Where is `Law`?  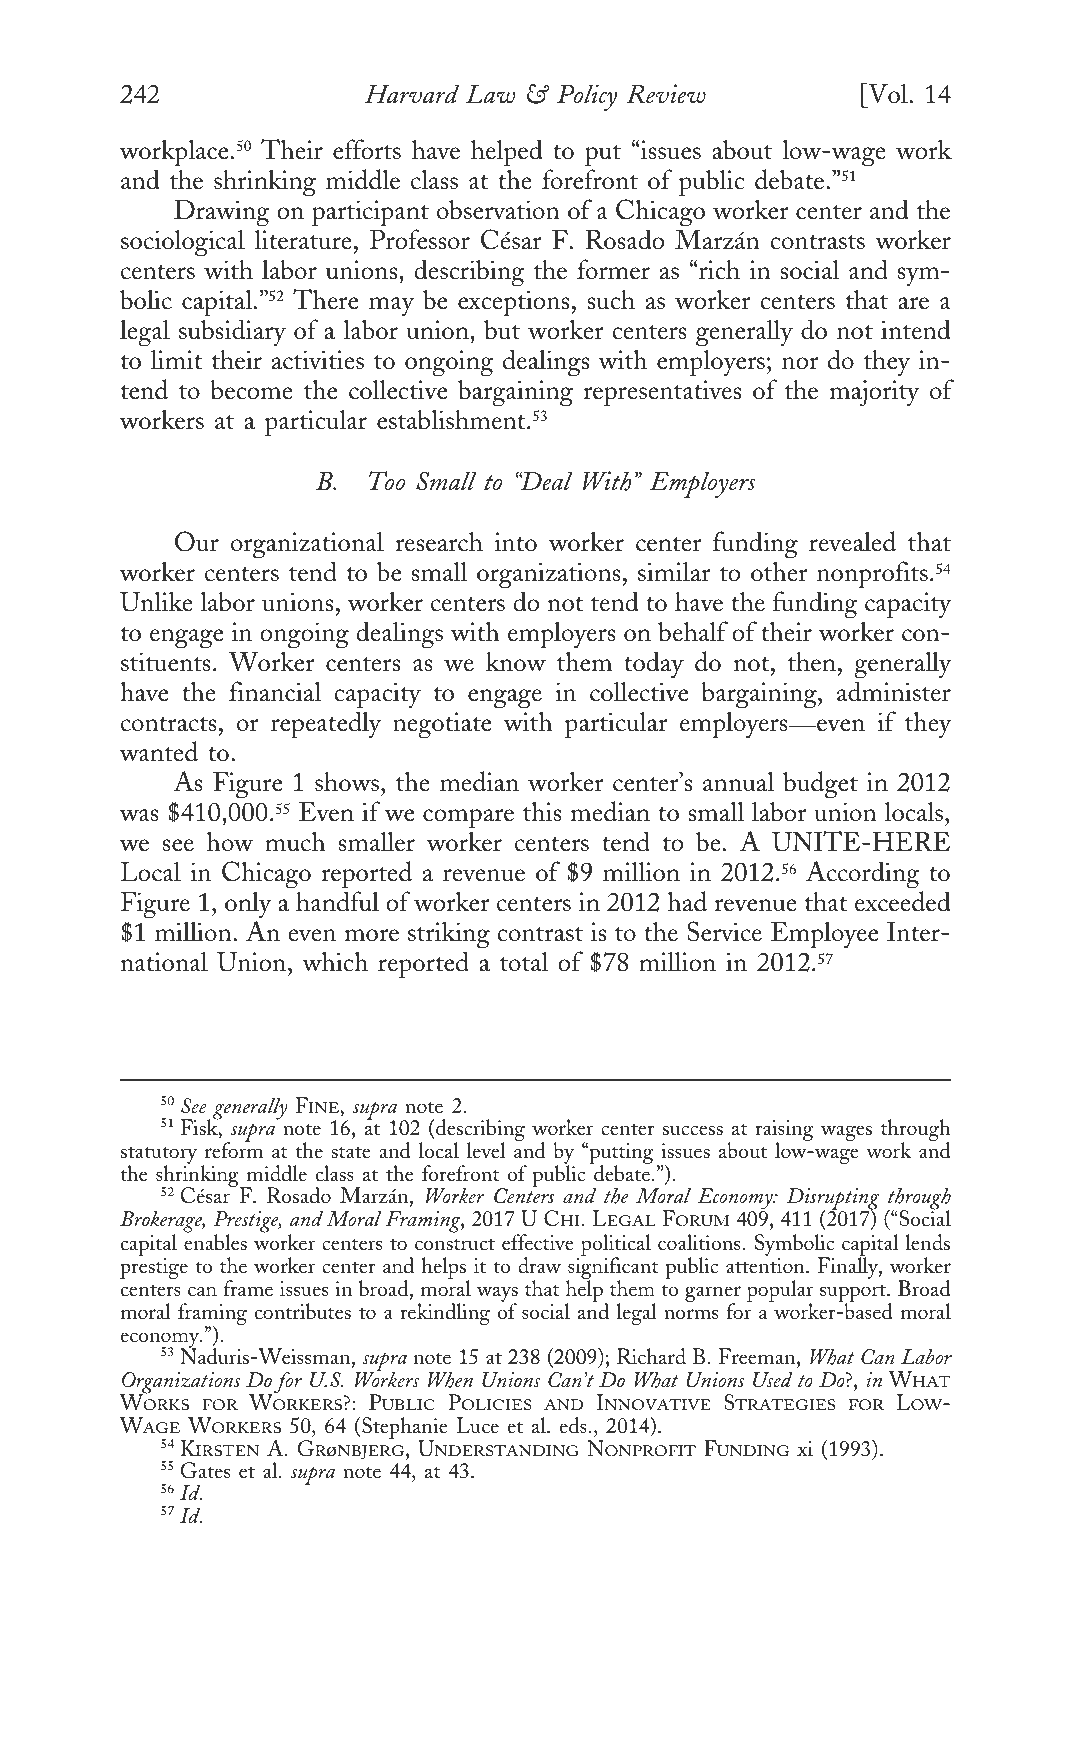
Law is located at coordinates (490, 94).
